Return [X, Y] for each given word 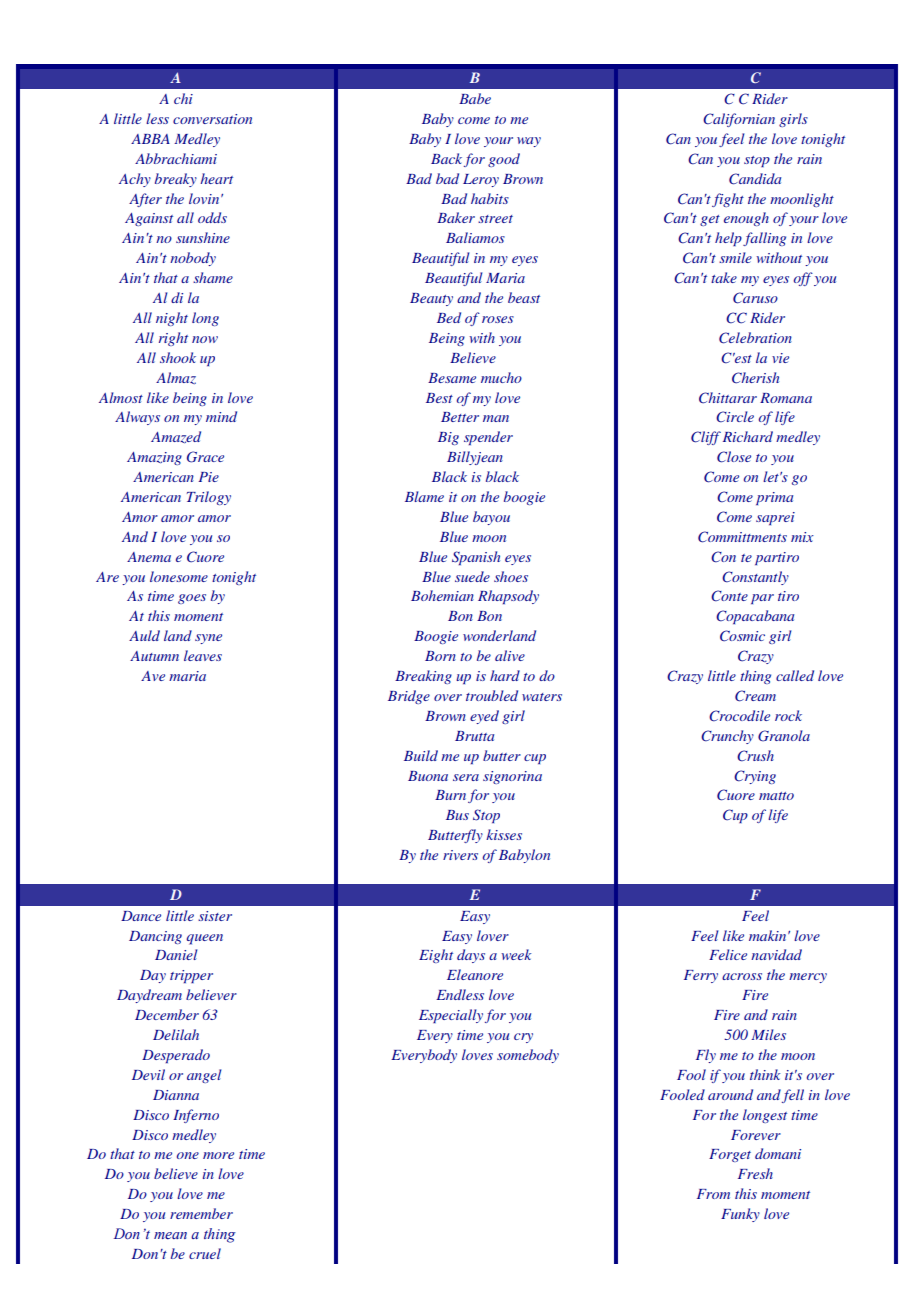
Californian [739, 120]
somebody [528, 1056]
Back [446, 158]
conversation [212, 119]
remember [201, 1213]
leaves [203, 655]
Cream [755, 696]
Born [440, 656]
